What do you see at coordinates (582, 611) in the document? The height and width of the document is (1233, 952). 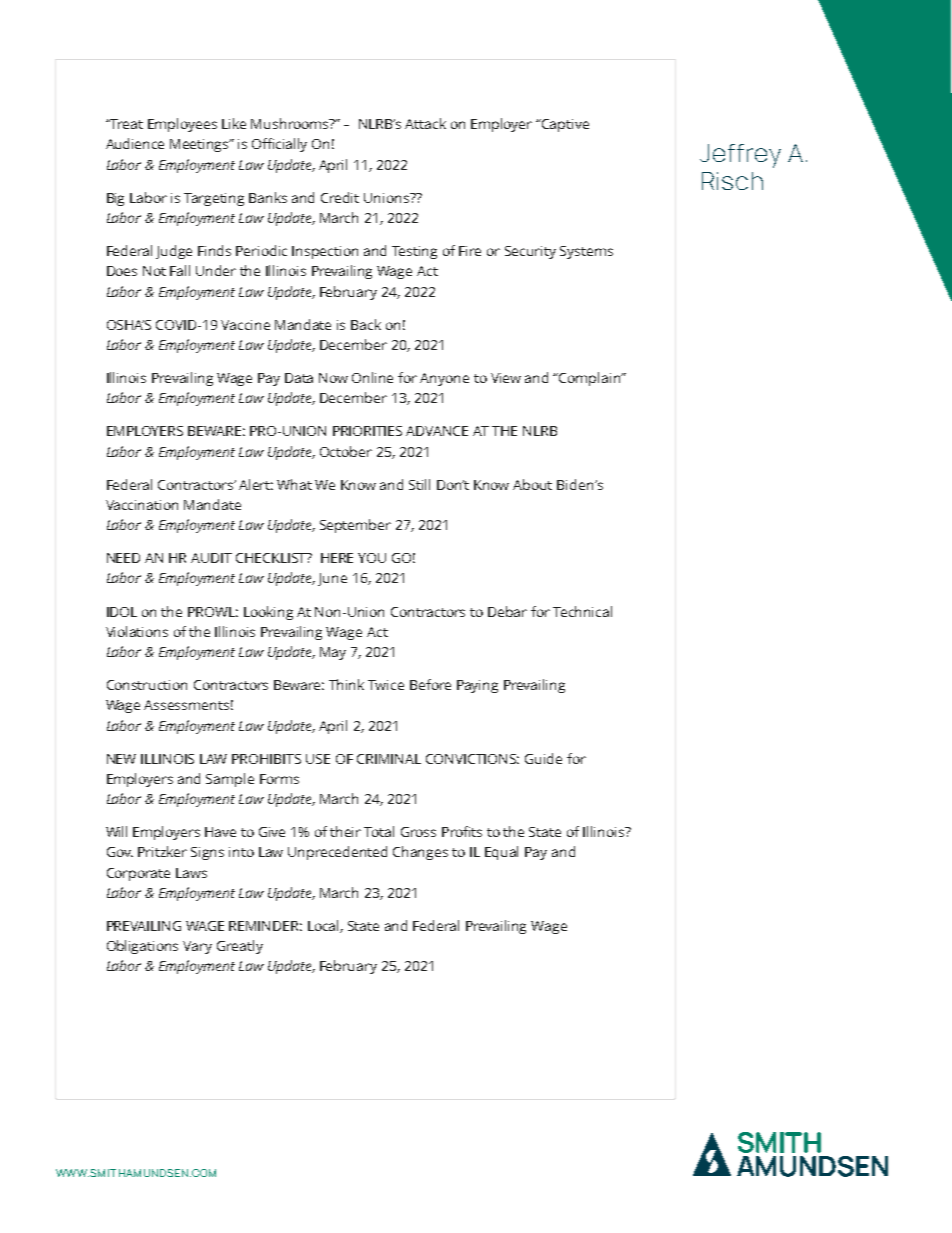 I see `Technical` at bounding box center [582, 611].
